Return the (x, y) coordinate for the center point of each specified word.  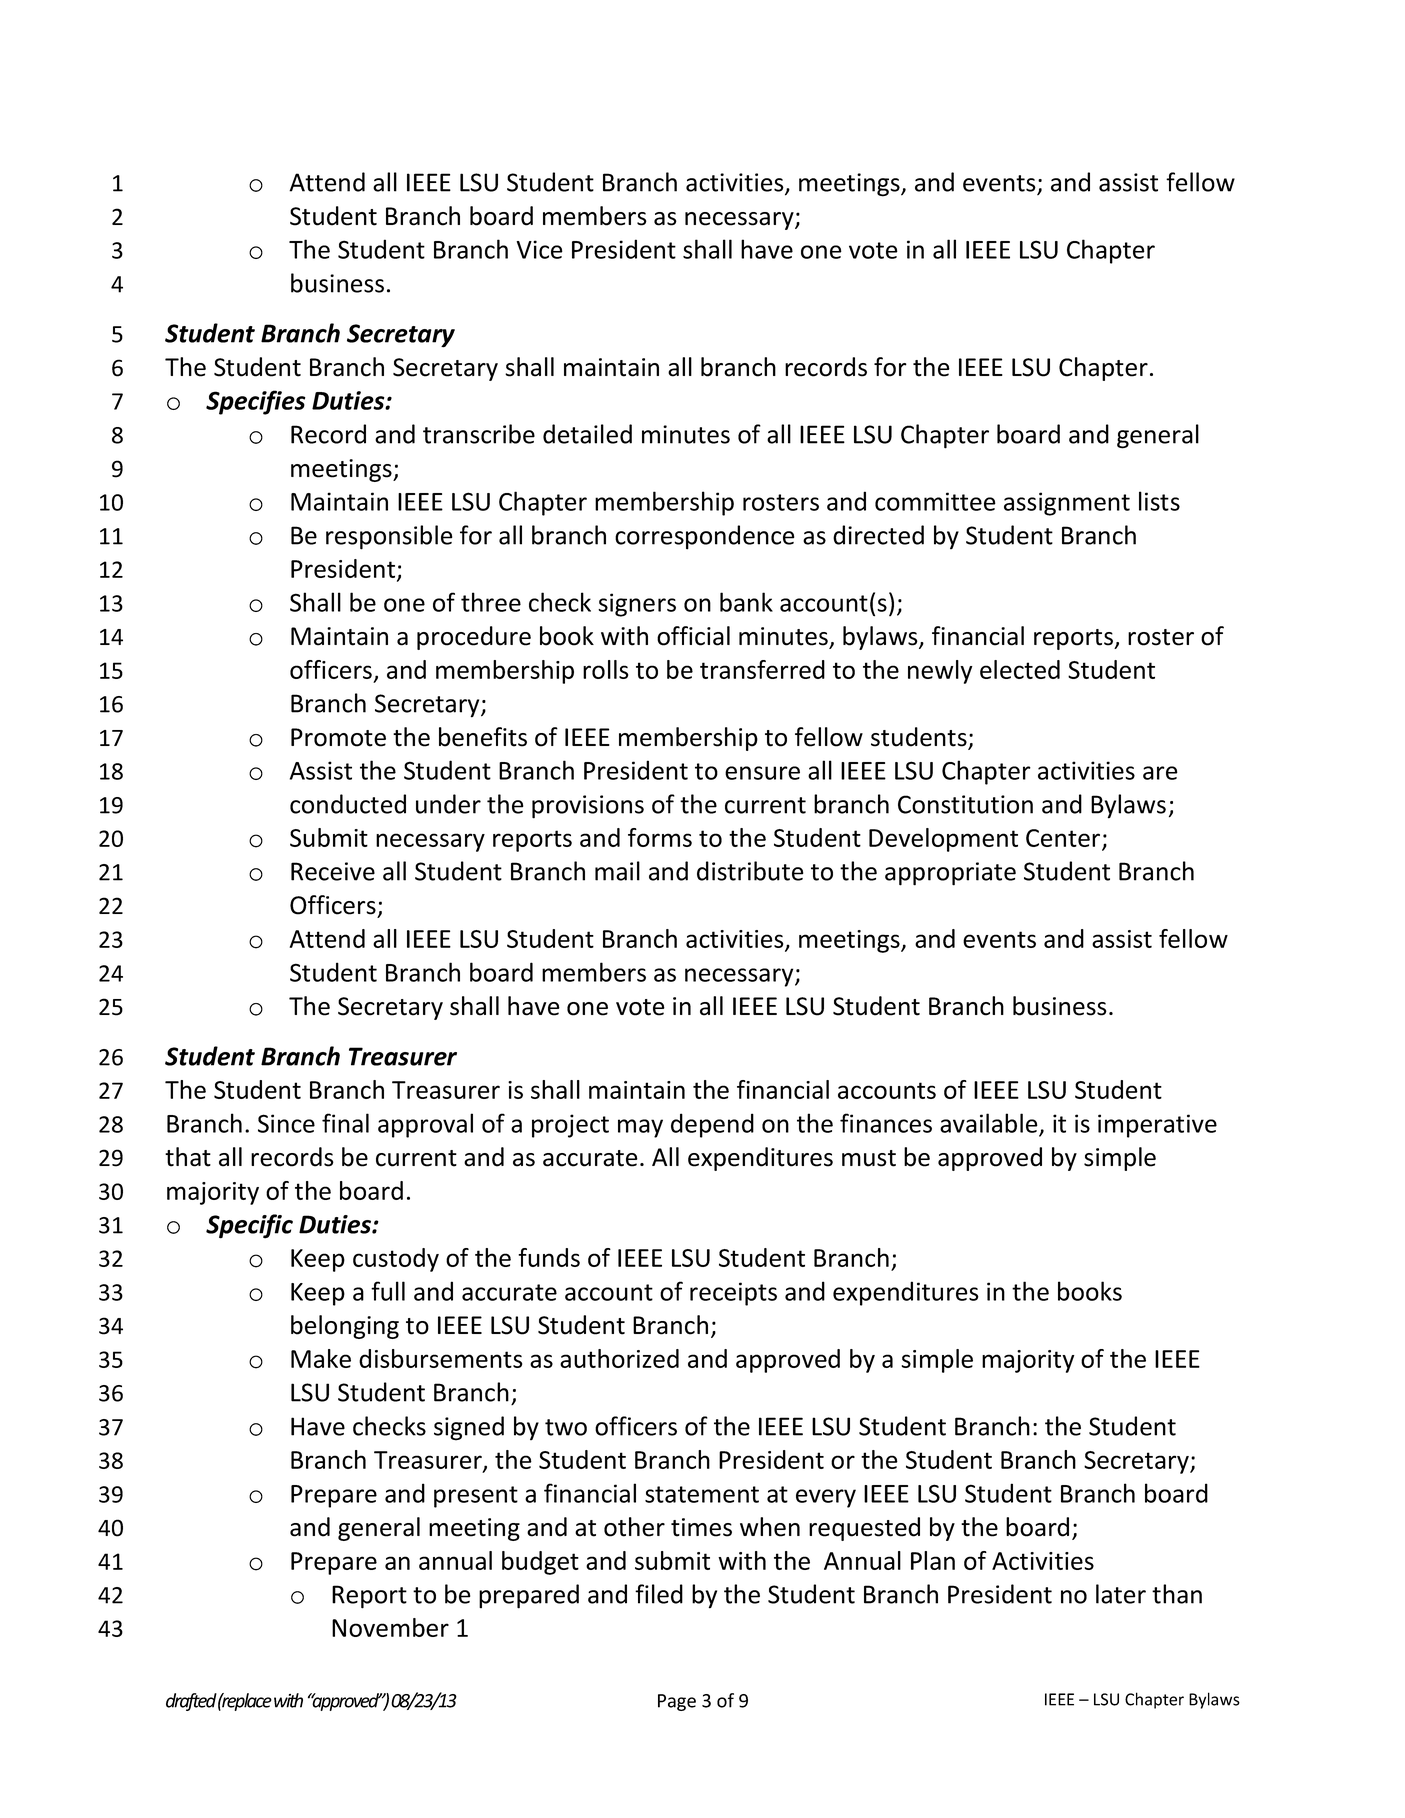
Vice (539, 249)
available (989, 1123)
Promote (338, 737)
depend (712, 1125)
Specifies (256, 402)
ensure (762, 773)
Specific (249, 1226)
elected (1020, 669)
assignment (1067, 504)
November (390, 1627)
